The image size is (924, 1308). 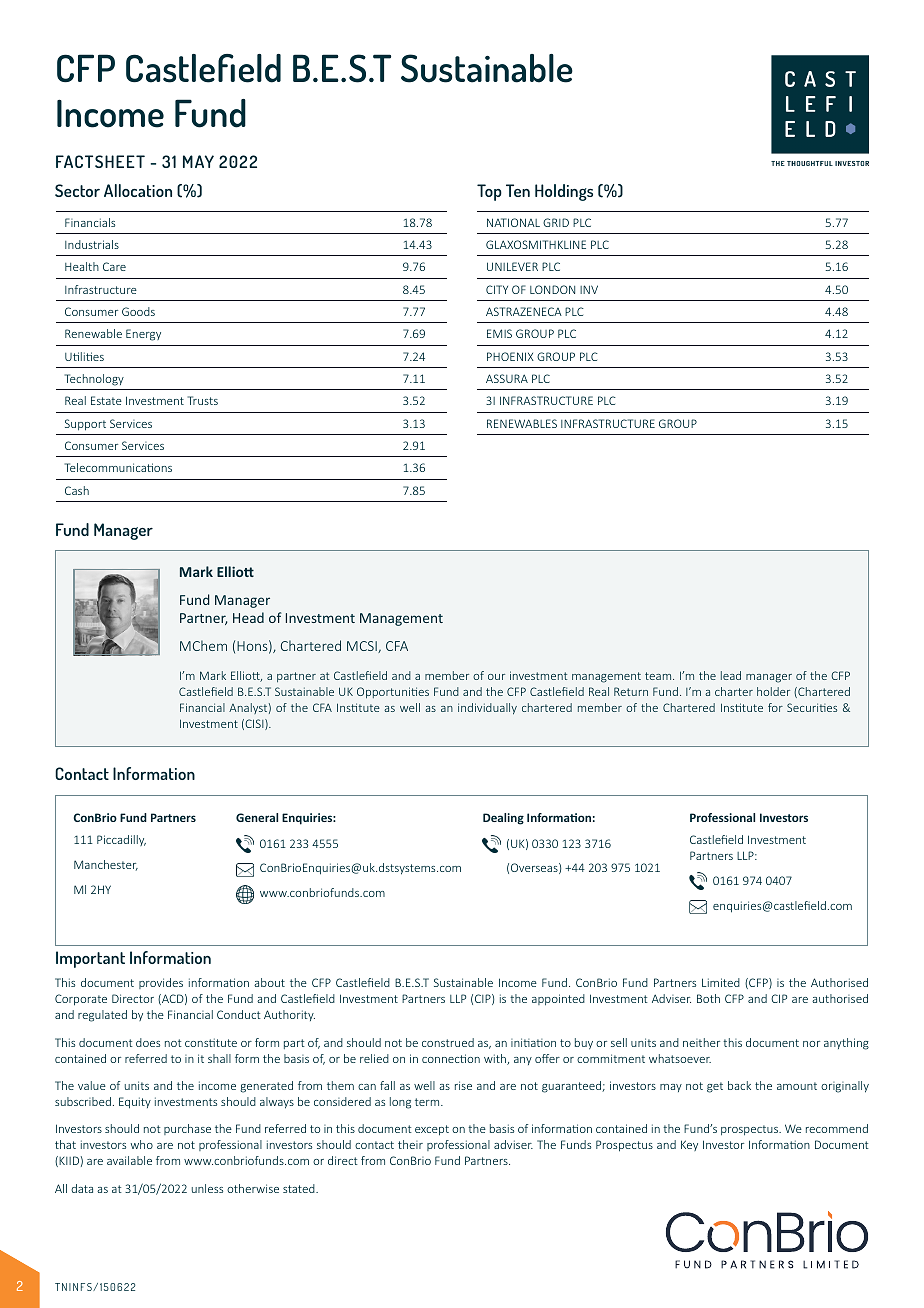 What do you see at coordinates (118, 467) in the screenshot?
I see `Telecommunications` at bounding box center [118, 467].
